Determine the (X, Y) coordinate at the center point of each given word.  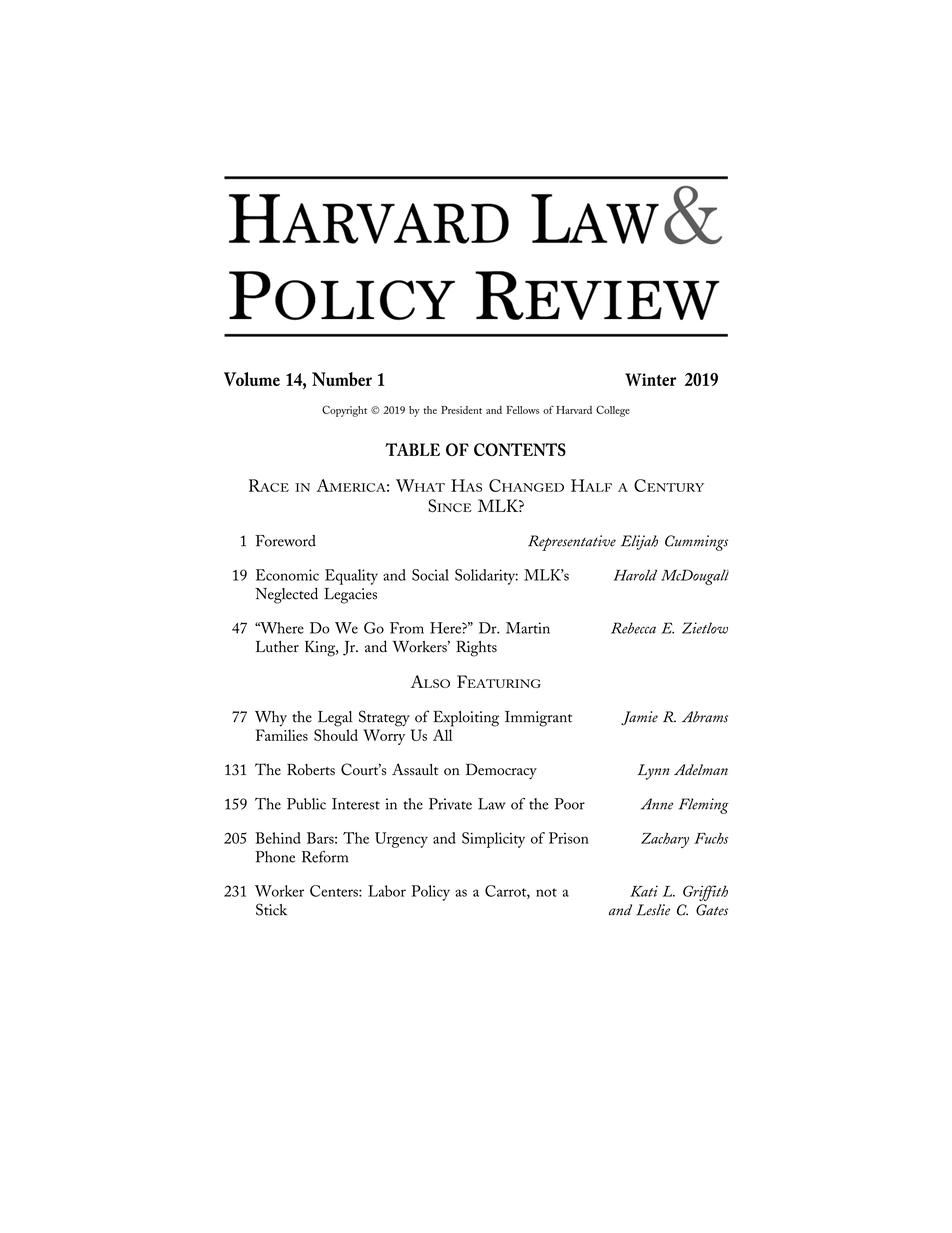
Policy (430, 893)
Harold (635, 575)
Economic (287, 575)
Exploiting (466, 719)
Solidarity (486, 577)
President (461, 410)
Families (282, 735)
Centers (335, 891)
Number (342, 379)
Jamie (639, 718)
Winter (650, 379)
